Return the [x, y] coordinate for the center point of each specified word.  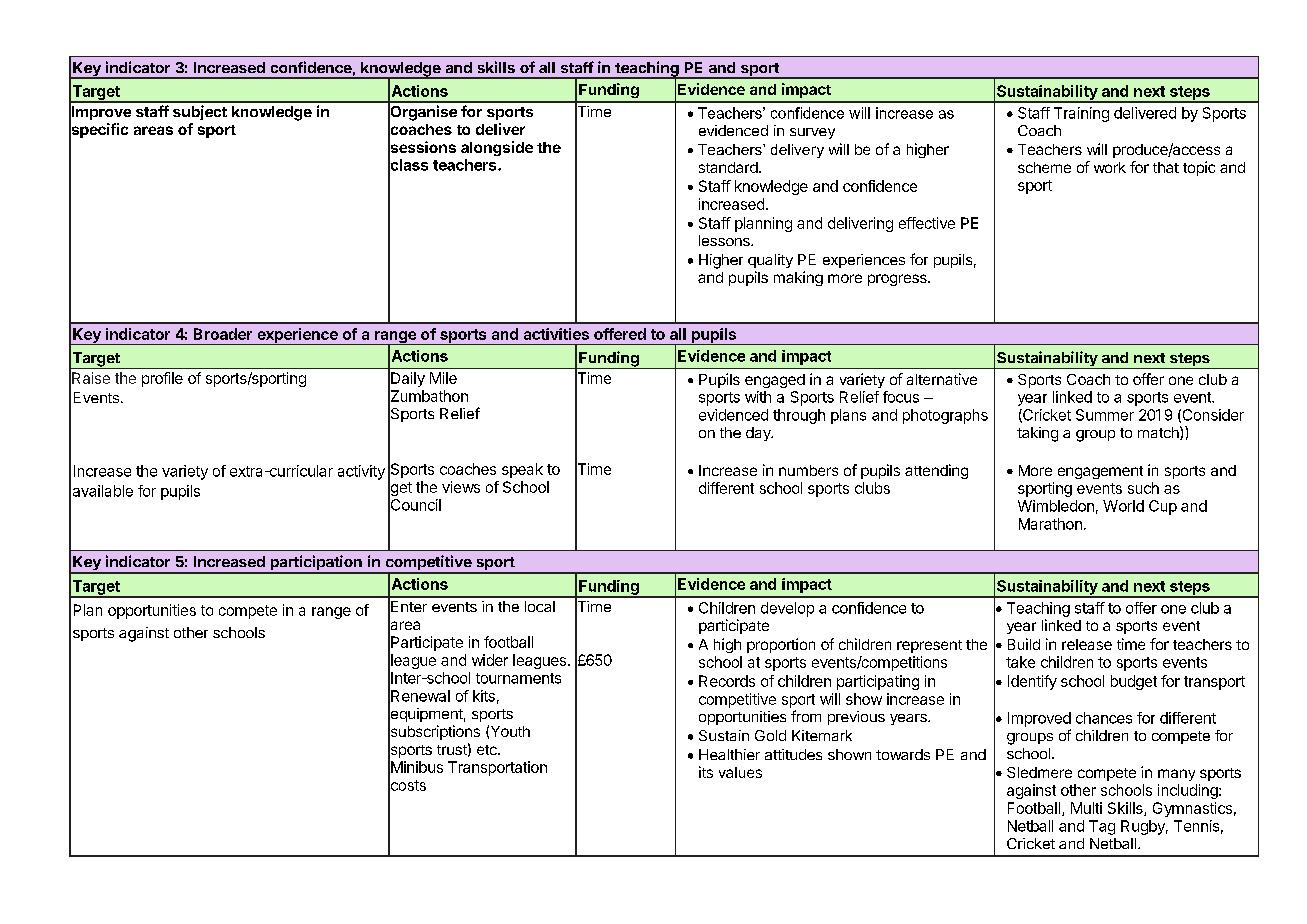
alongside [497, 148]
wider [490, 660]
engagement [1100, 472]
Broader [223, 334]
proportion [781, 645]
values [740, 772]
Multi [1086, 808]
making [798, 278]
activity [361, 472]
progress [898, 280]
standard [728, 167]
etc [488, 750]
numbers [808, 470]
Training [1081, 114]
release [1087, 644]
